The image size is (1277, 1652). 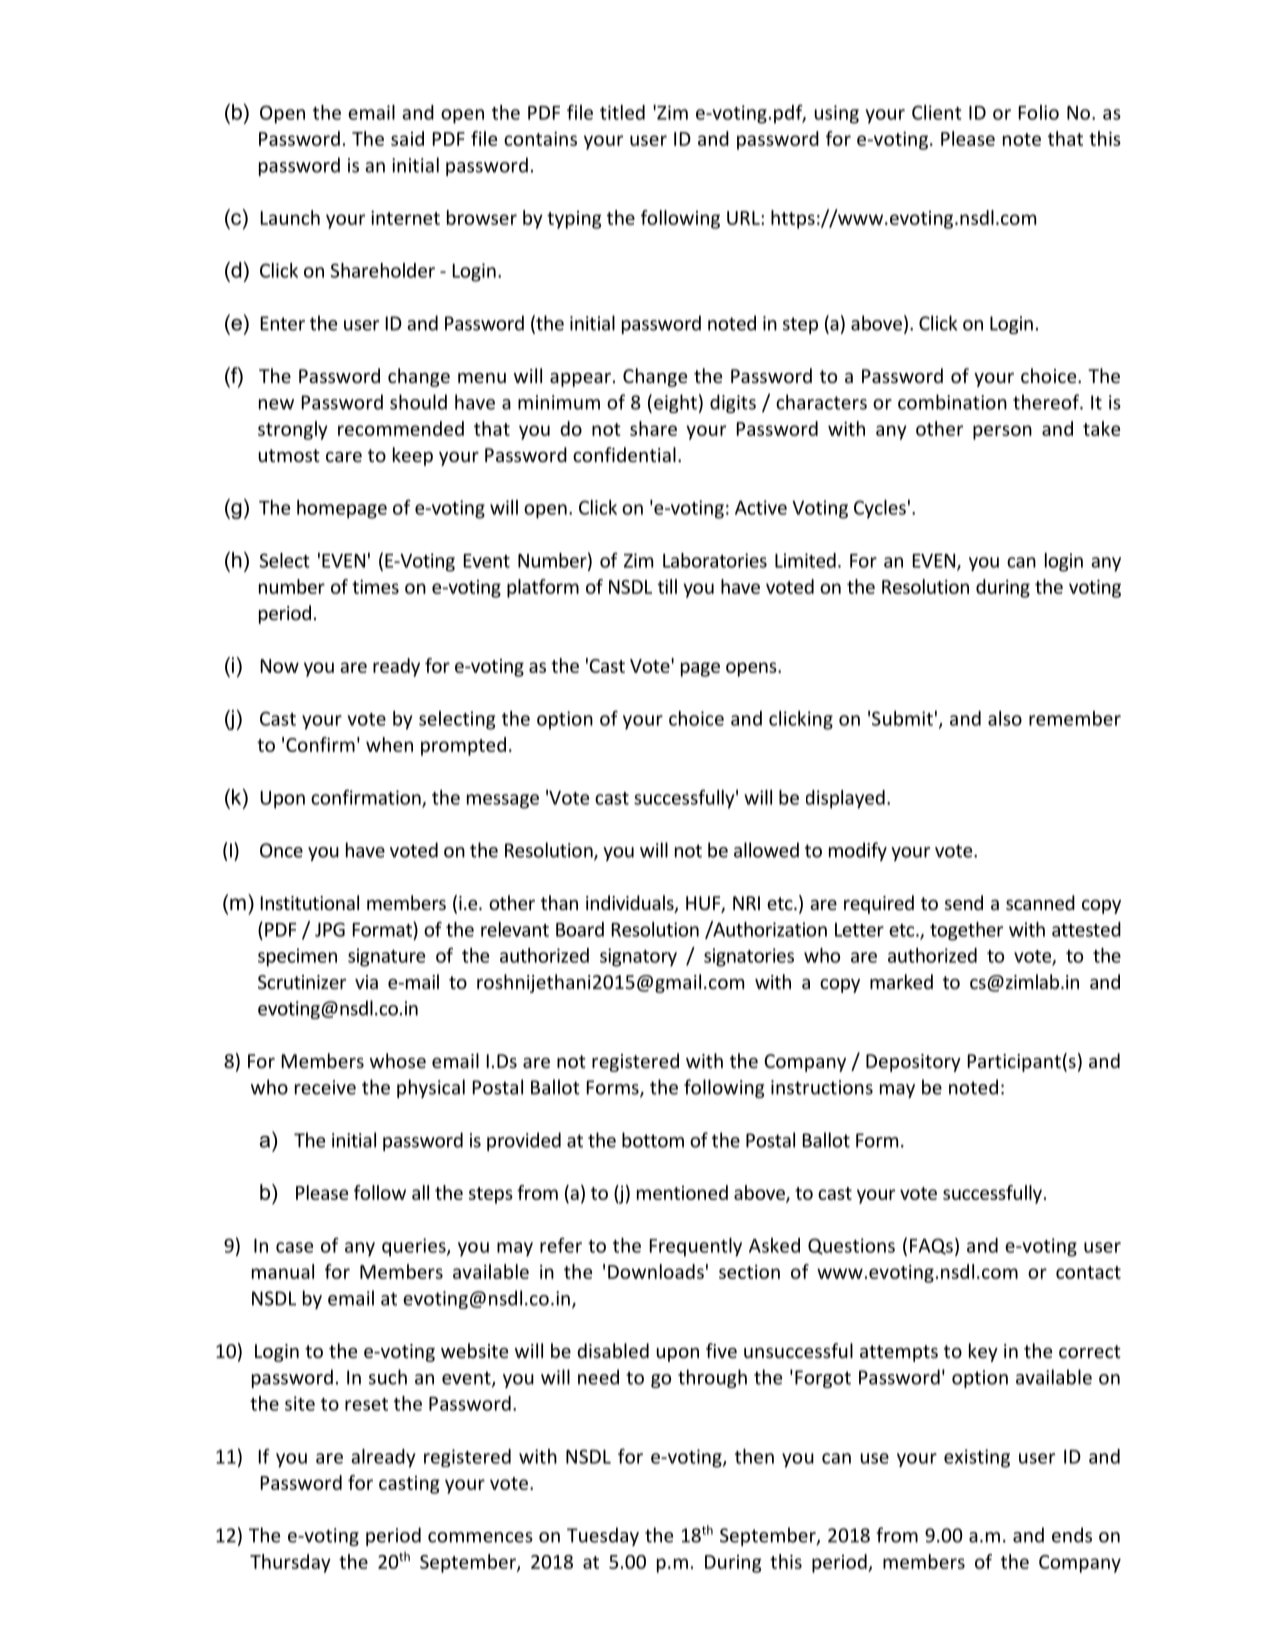 I want to click on allowed, so click(x=766, y=850).
